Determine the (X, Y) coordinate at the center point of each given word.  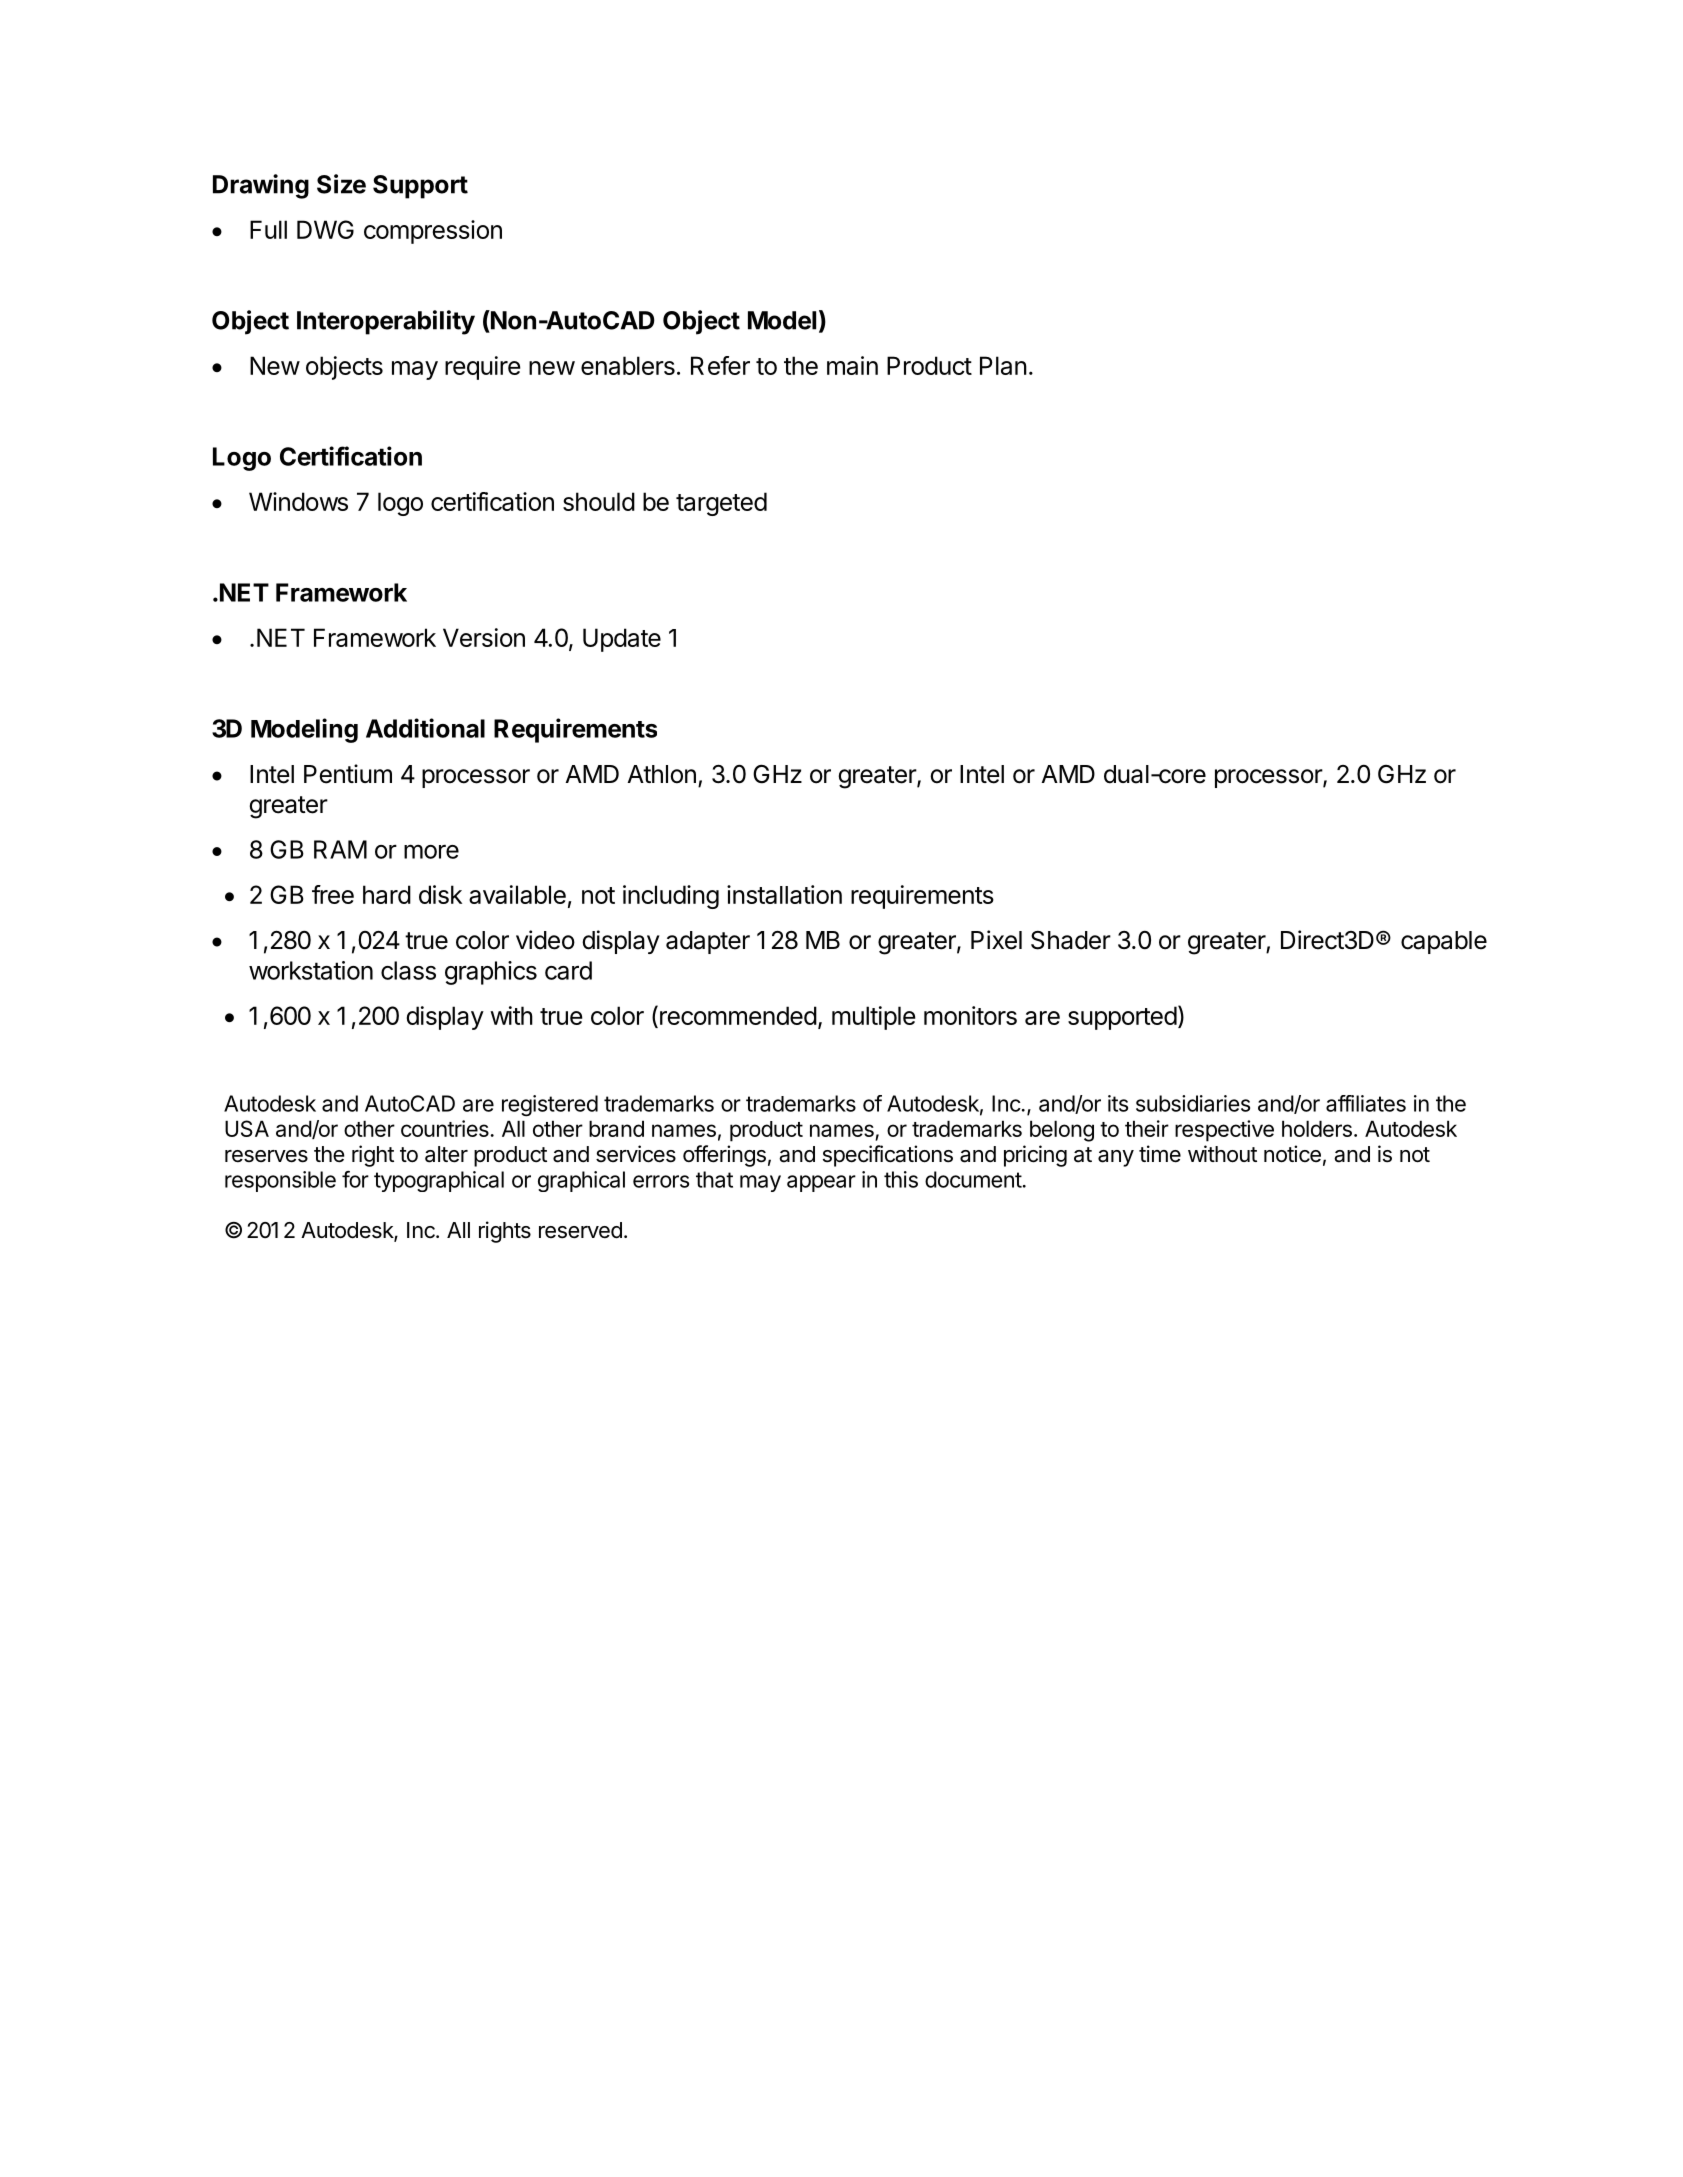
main (852, 365)
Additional (425, 728)
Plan (1003, 365)
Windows (298, 501)
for (355, 1179)
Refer (720, 365)
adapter (708, 942)
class (408, 970)
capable (1444, 942)
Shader (1071, 940)
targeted (721, 504)
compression (433, 232)
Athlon (661, 774)
